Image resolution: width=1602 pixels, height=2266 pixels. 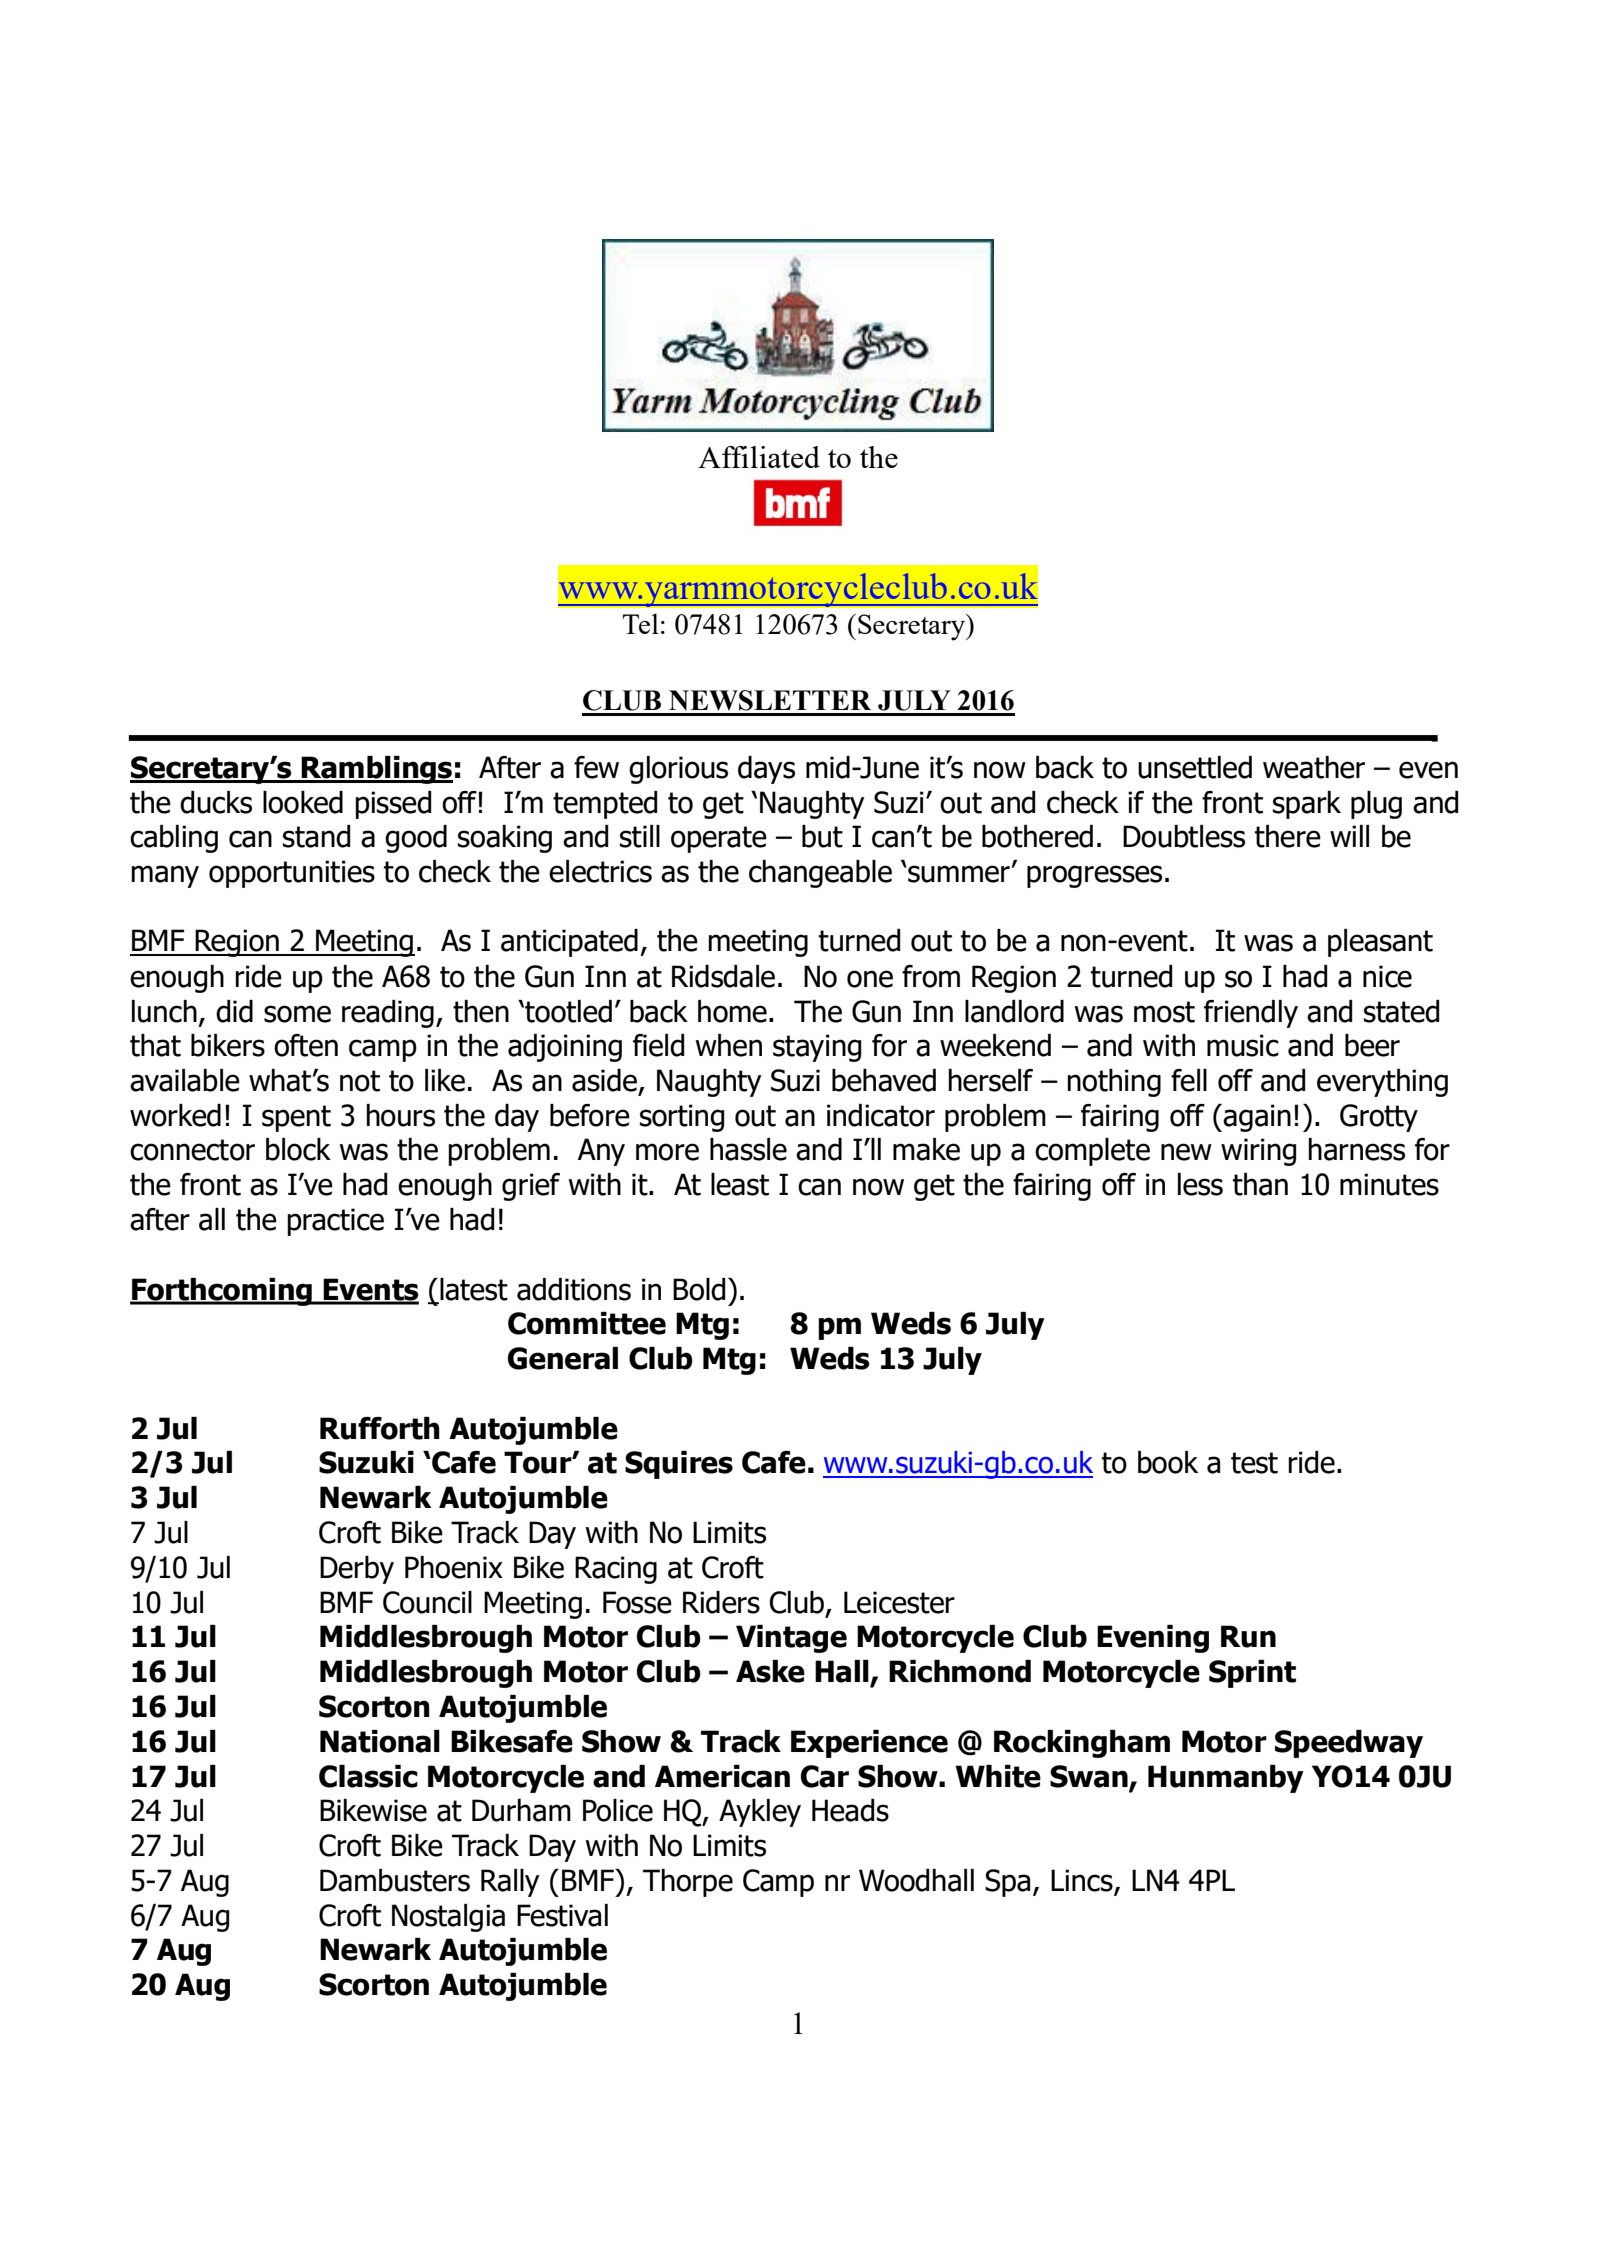 I want to click on unsettled, so click(x=1195, y=767).
